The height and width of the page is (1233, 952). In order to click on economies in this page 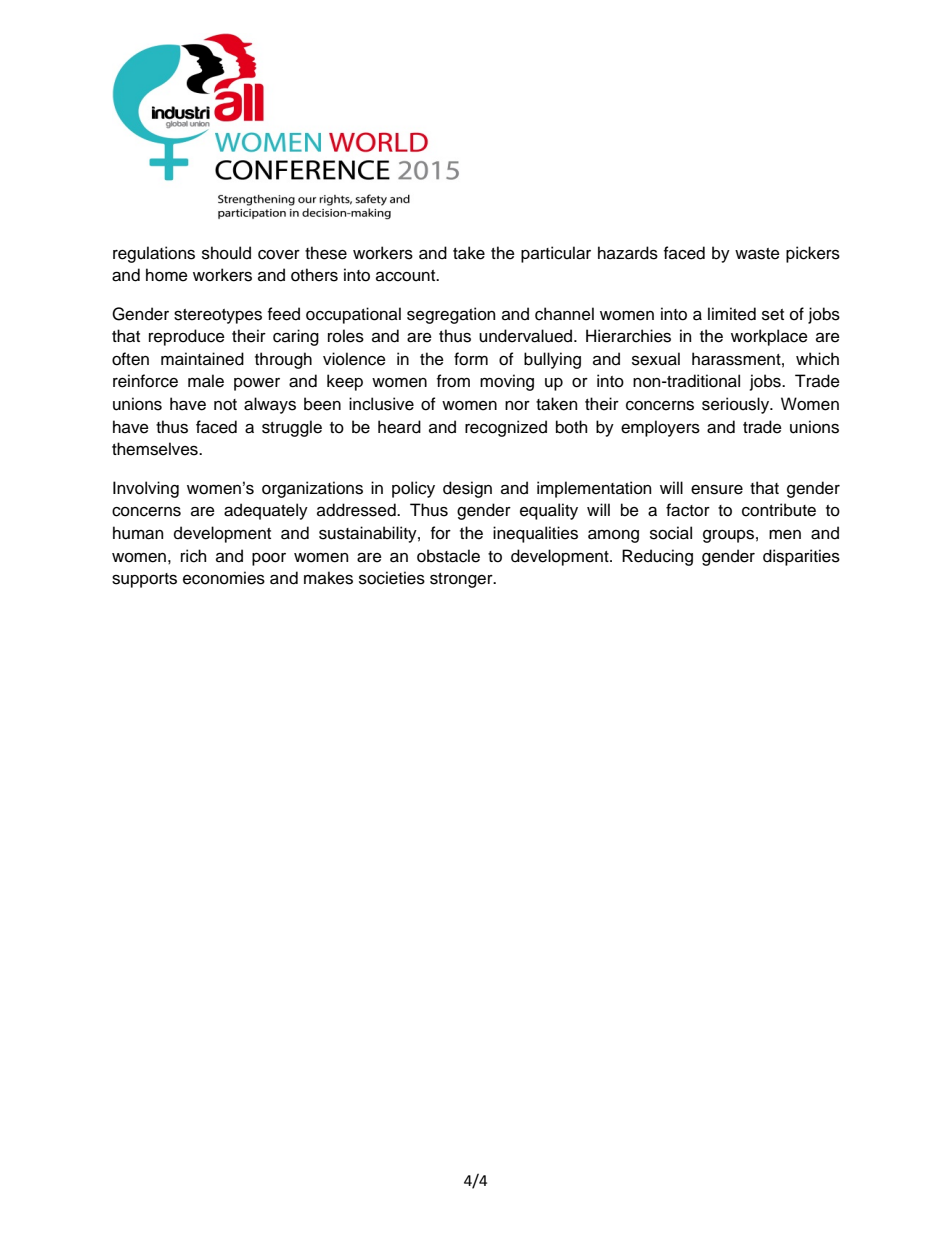, I will do `click(224, 578)`.
